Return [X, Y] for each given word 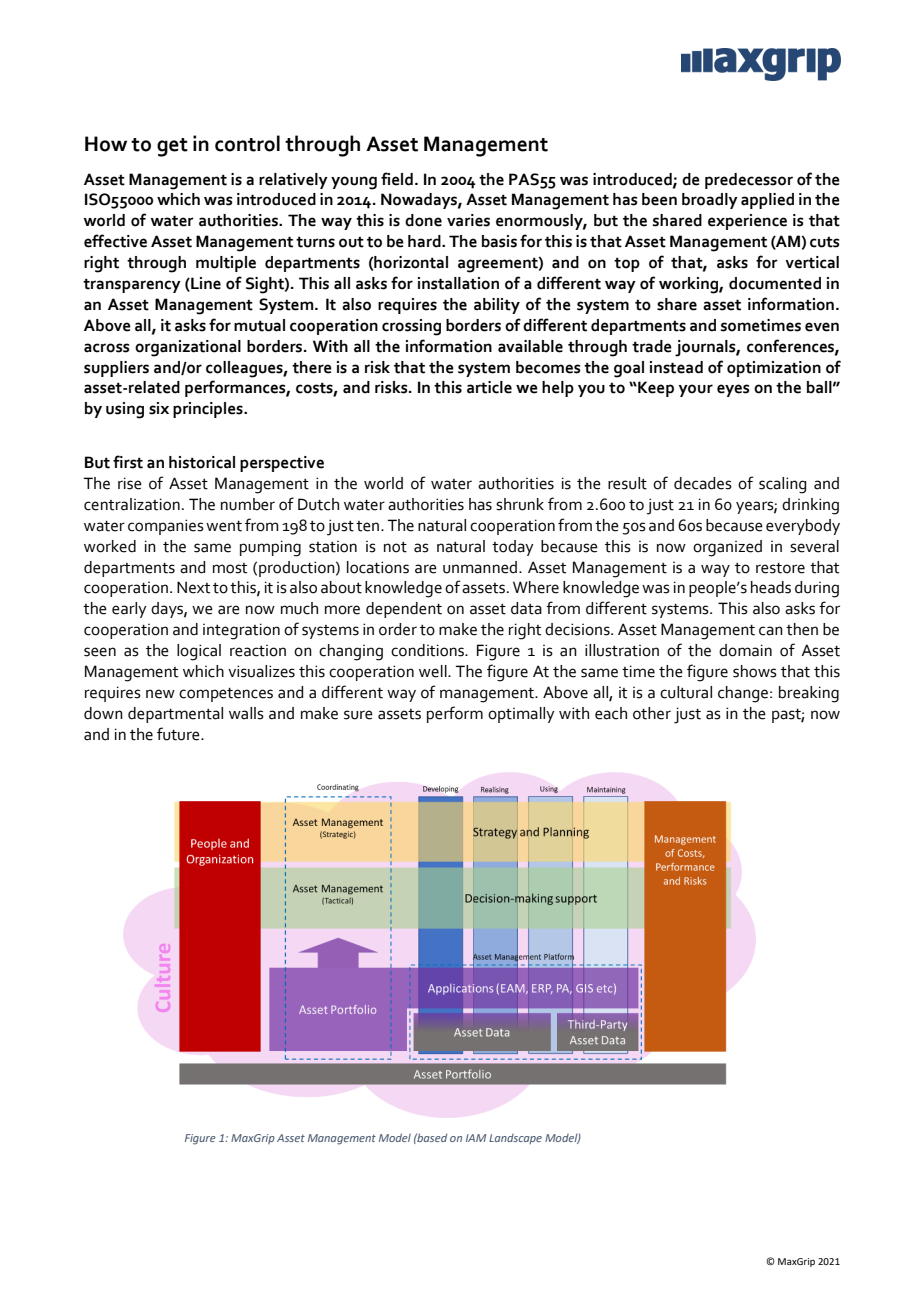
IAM [476, 1138]
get [172, 147]
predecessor [749, 181]
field [397, 179]
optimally [521, 715]
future [179, 734]
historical [202, 462]
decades [703, 483]
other [652, 713]
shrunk [520, 504]
